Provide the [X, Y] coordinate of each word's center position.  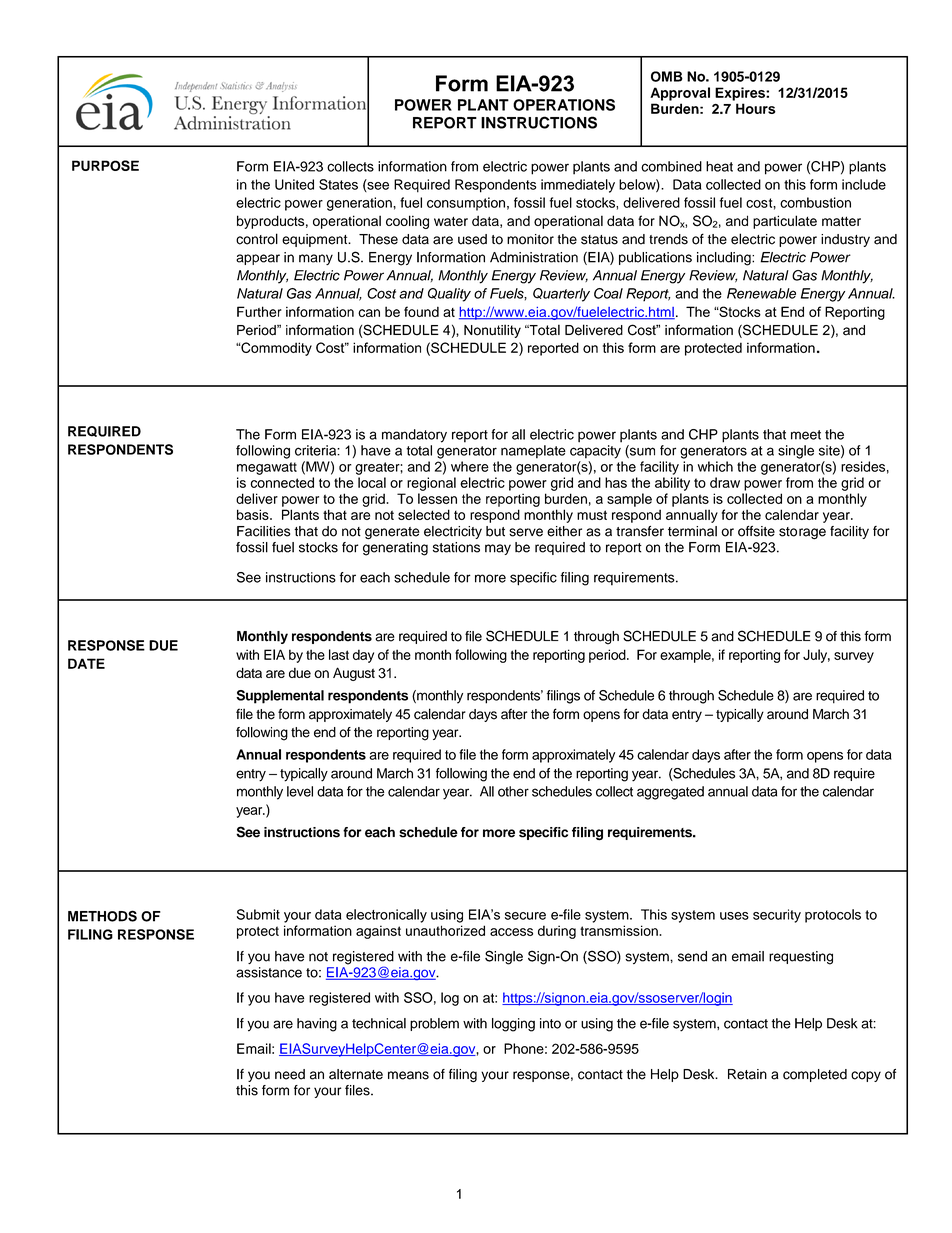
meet [806, 435]
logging [513, 1025]
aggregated [670, 793]
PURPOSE [105, 165]
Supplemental [280, 697]
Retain [747, 1074]
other [513, 791]
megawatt [267, 468]
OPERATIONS [564, 105]
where [470, 466]
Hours [756, 108]
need [290, 1074]
